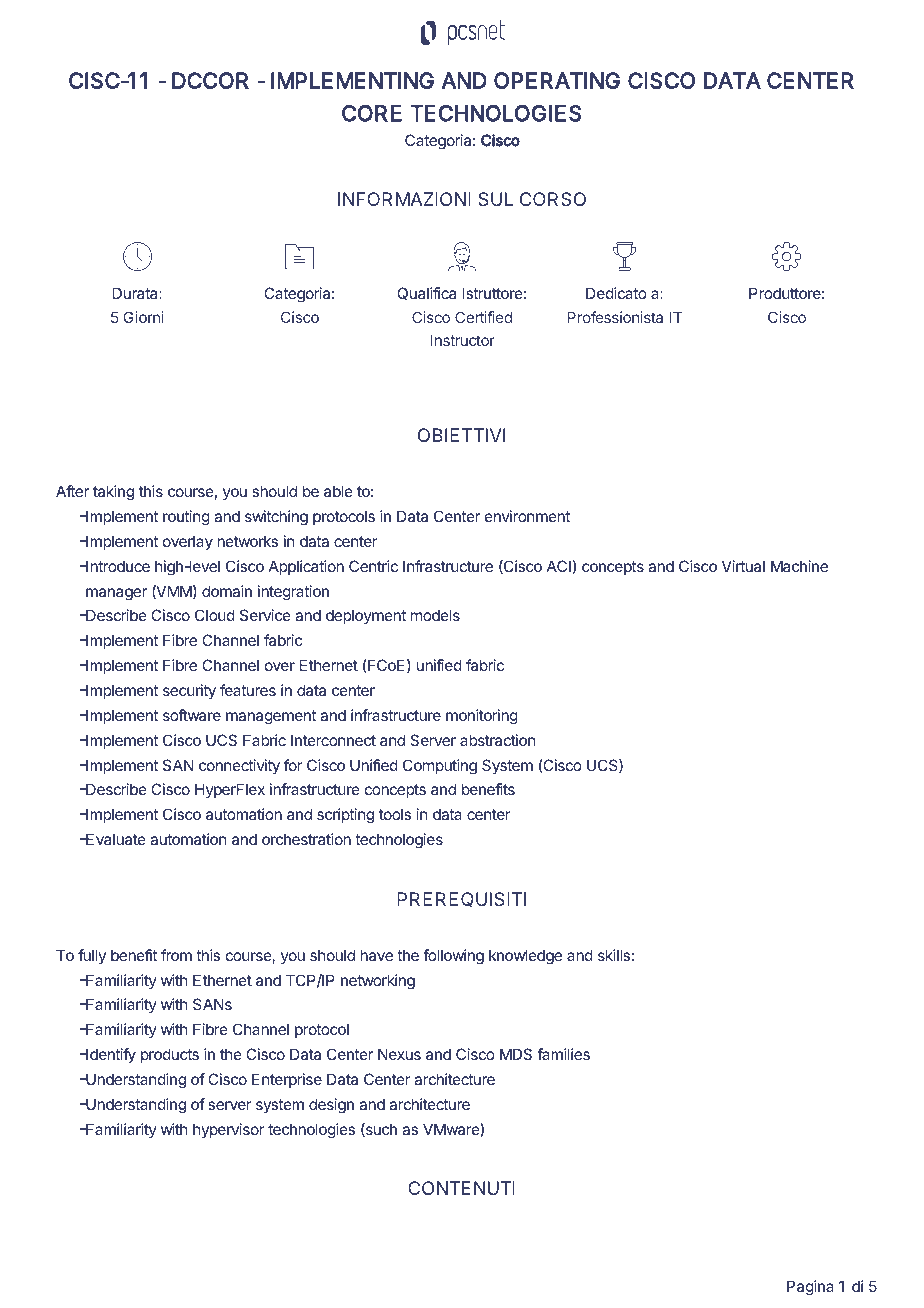 This image has width=924, height=1308. Describe the element at coordinates (453, 957) in the image. I see `following` at that location.
